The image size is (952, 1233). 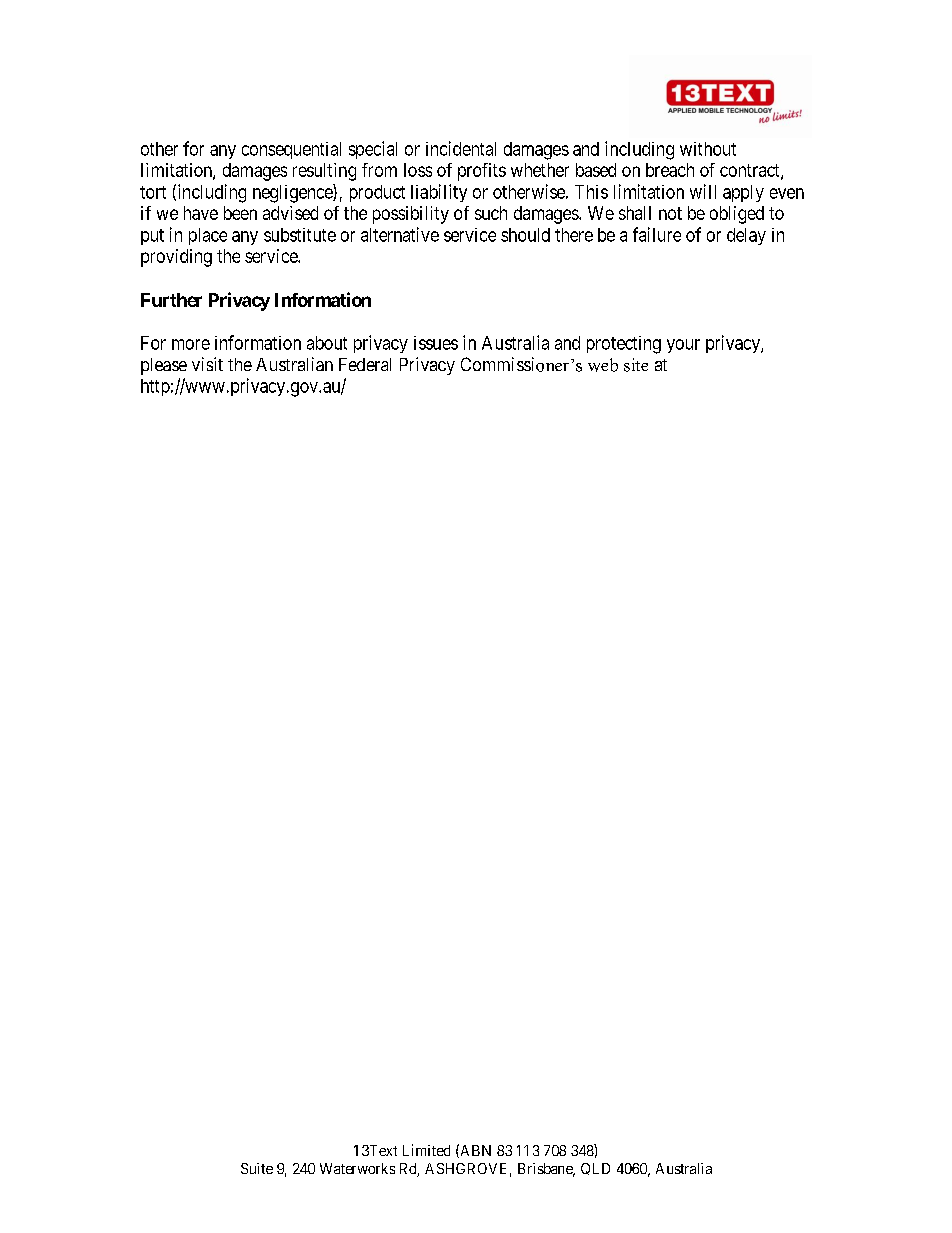 I want to click on site, so click(x=636, y=365).
